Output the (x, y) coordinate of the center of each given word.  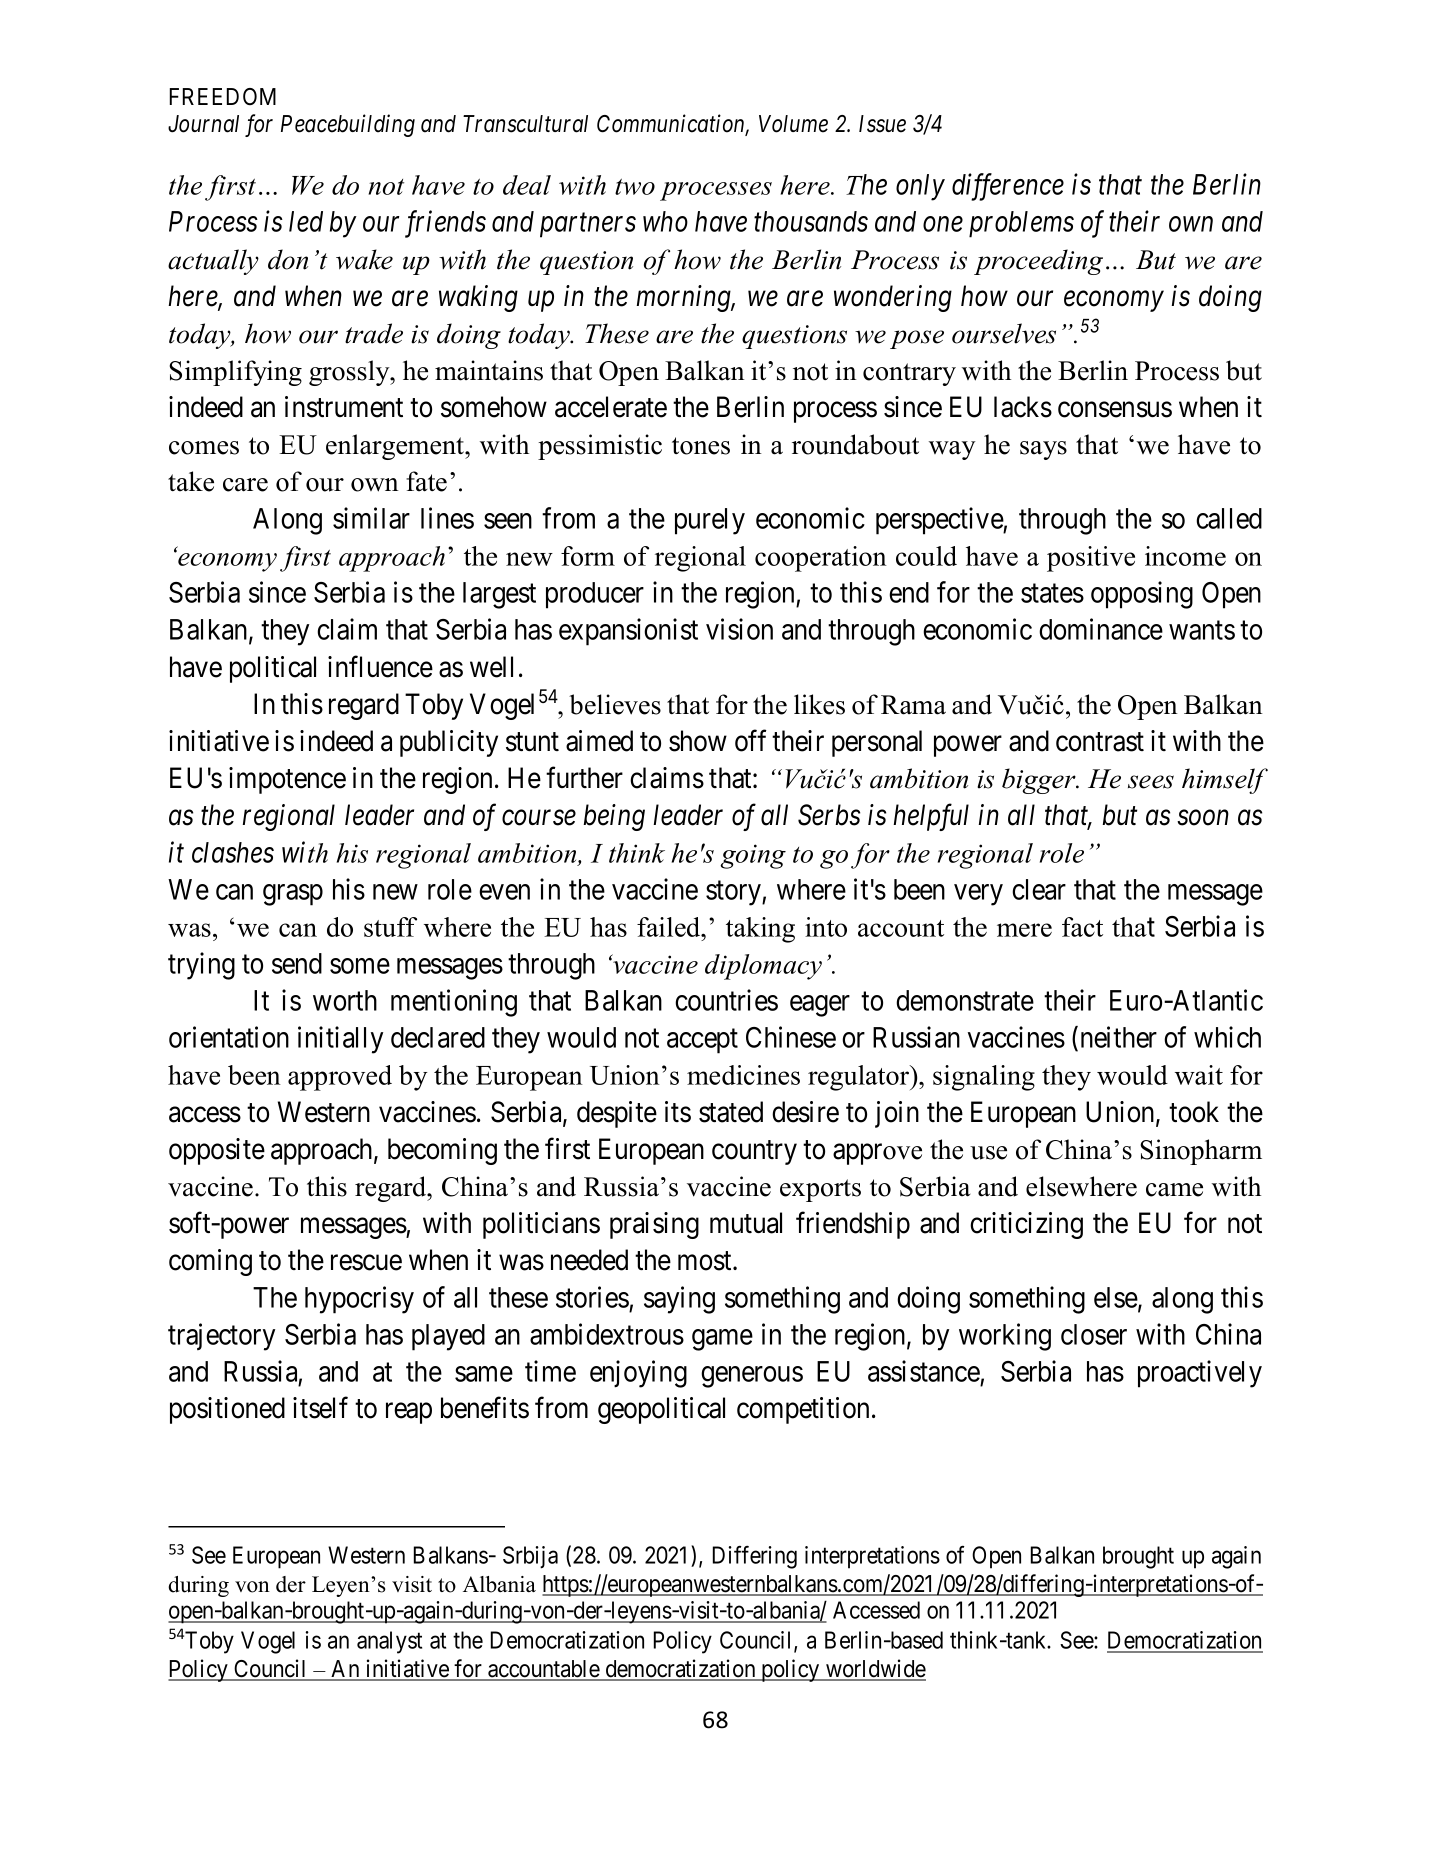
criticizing (1026, 1225)
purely (710, 521)
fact (1082, 927)
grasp (293, 895)
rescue (366, 1263)
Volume (793, 124)
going (753, 856)
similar (371, 518)
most (706, 1261)
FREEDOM (223, 96)
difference (1008, 187)
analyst (389, 1642)
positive (1091, 559)
